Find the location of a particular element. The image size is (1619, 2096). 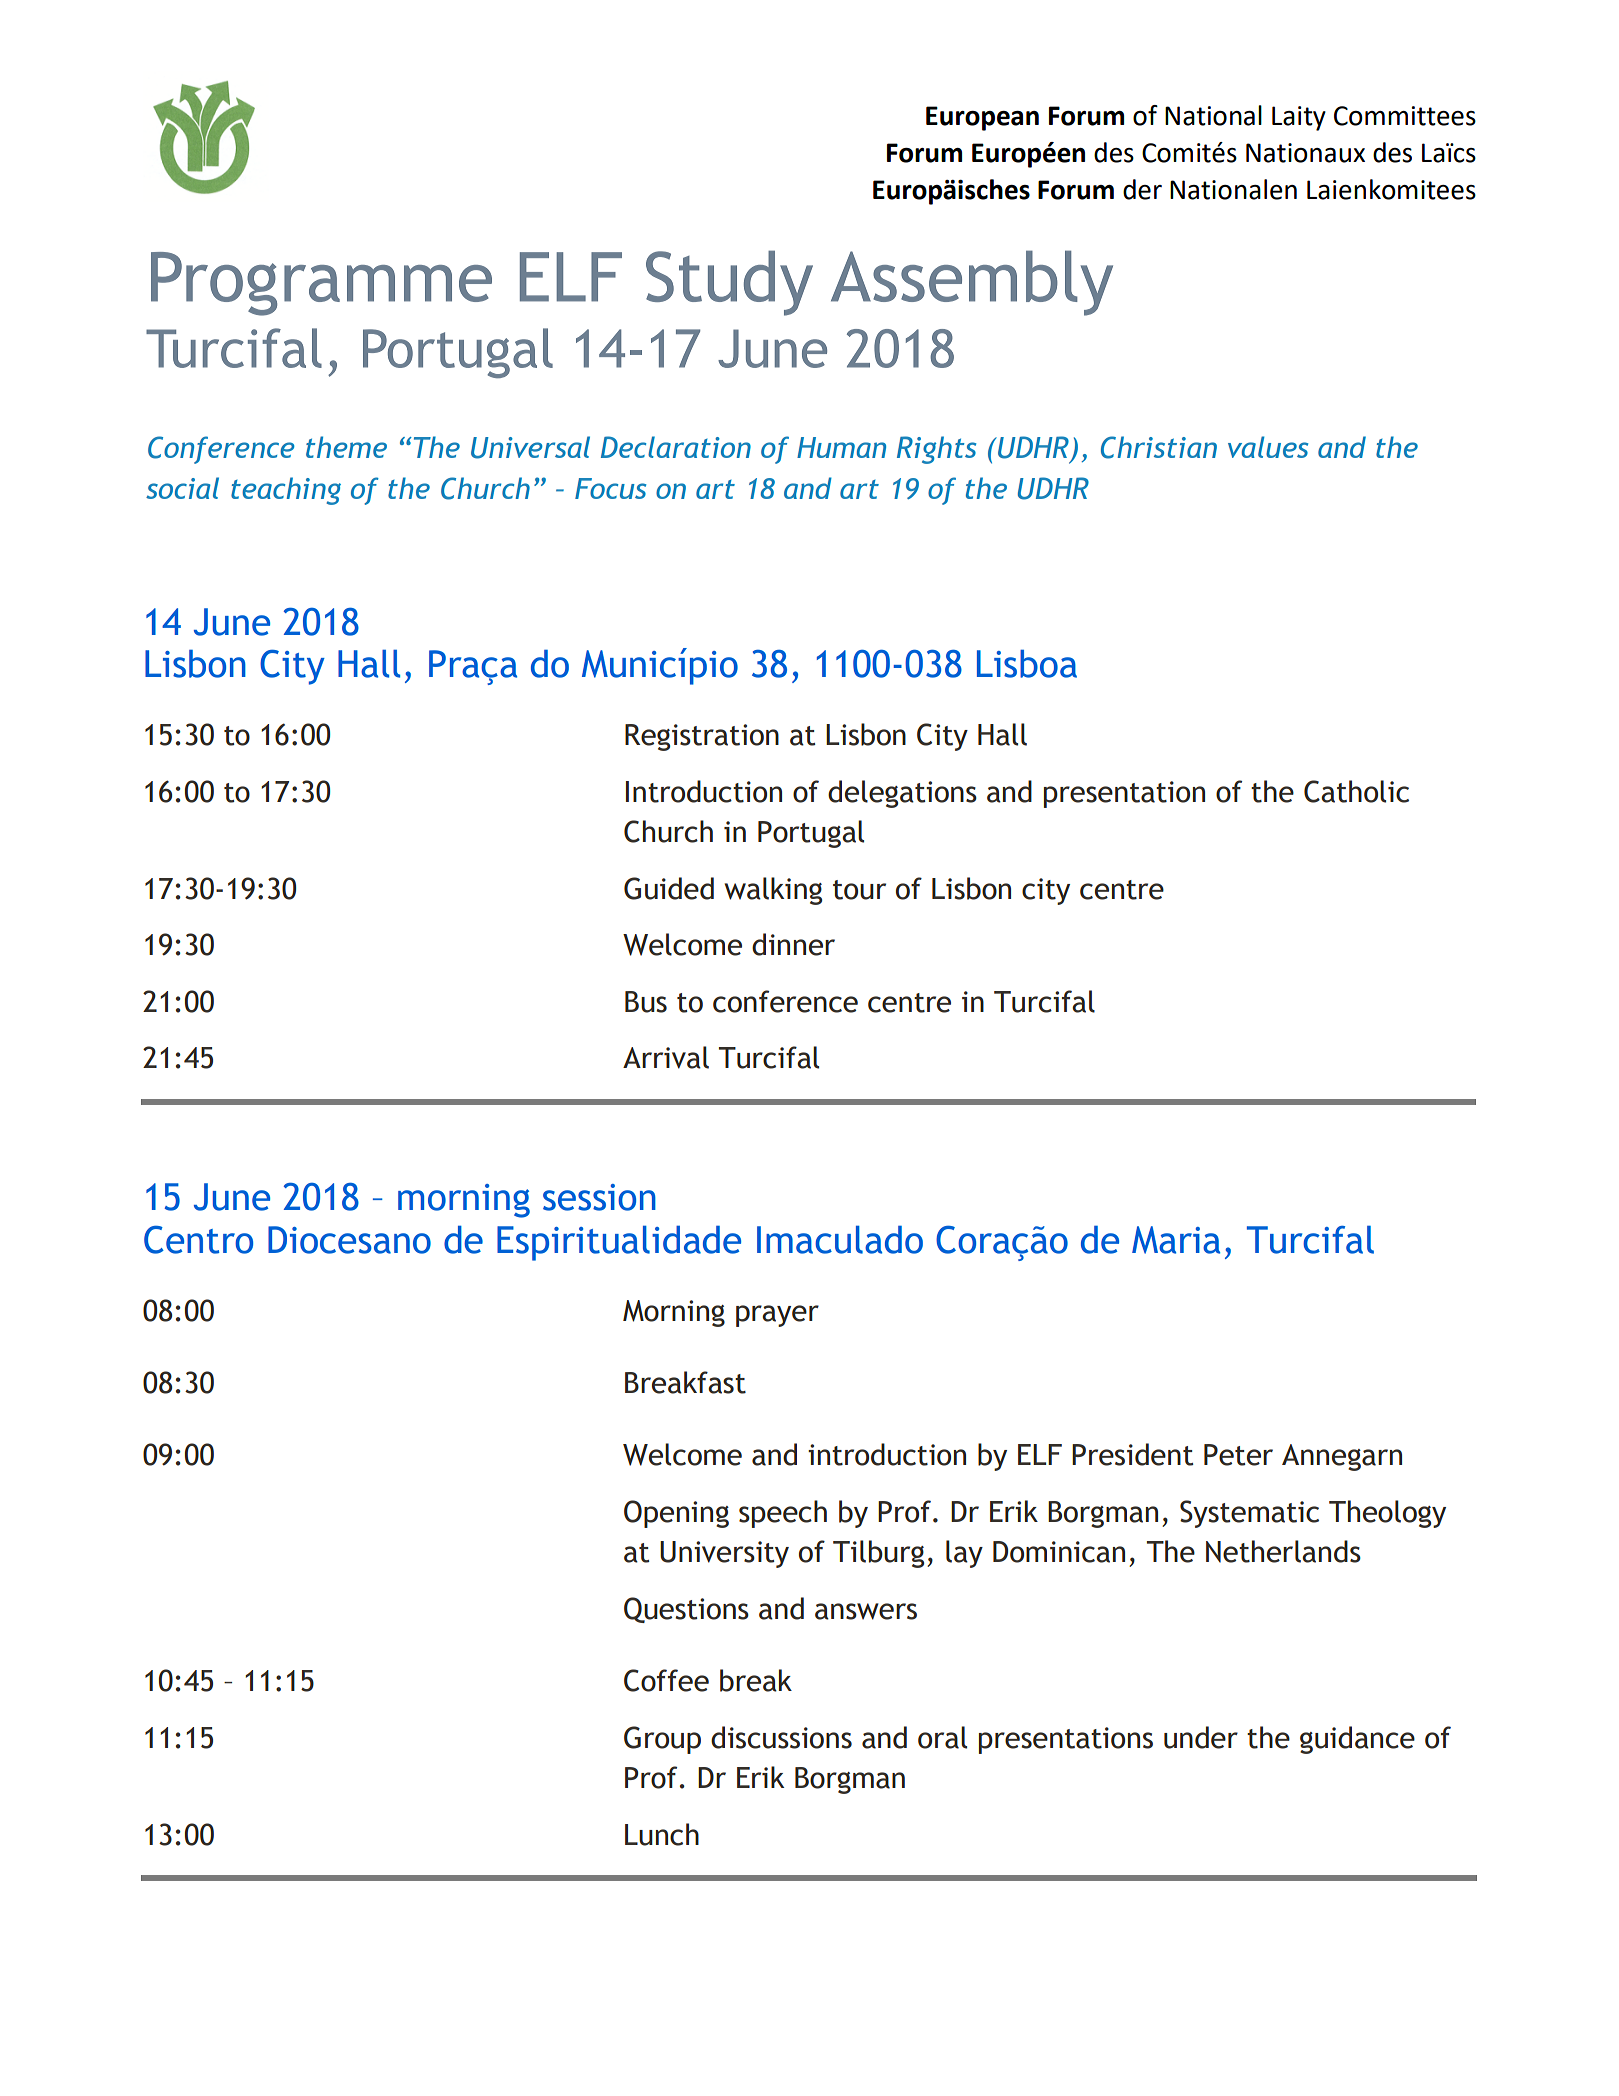

discussions is located at coordinates (781, 1737).
